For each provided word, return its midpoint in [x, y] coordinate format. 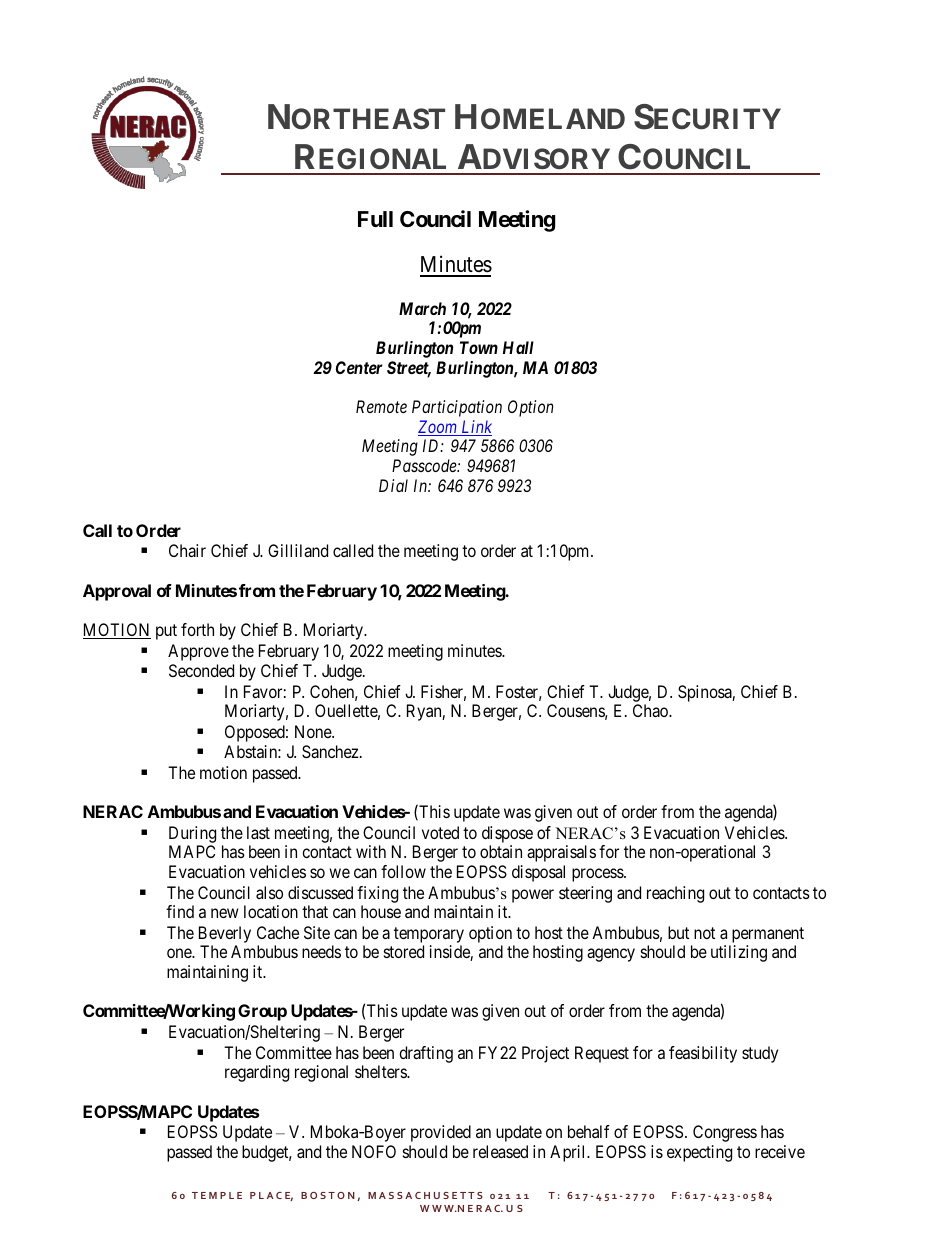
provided [441, 1133]
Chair [187, 550]
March [422, 308]
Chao [651, 710]
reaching [675, 894]
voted [440, 832]
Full [375, 219]
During [192, 834]
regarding [257, 1073]
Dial [393, 485]
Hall [518, 347]
